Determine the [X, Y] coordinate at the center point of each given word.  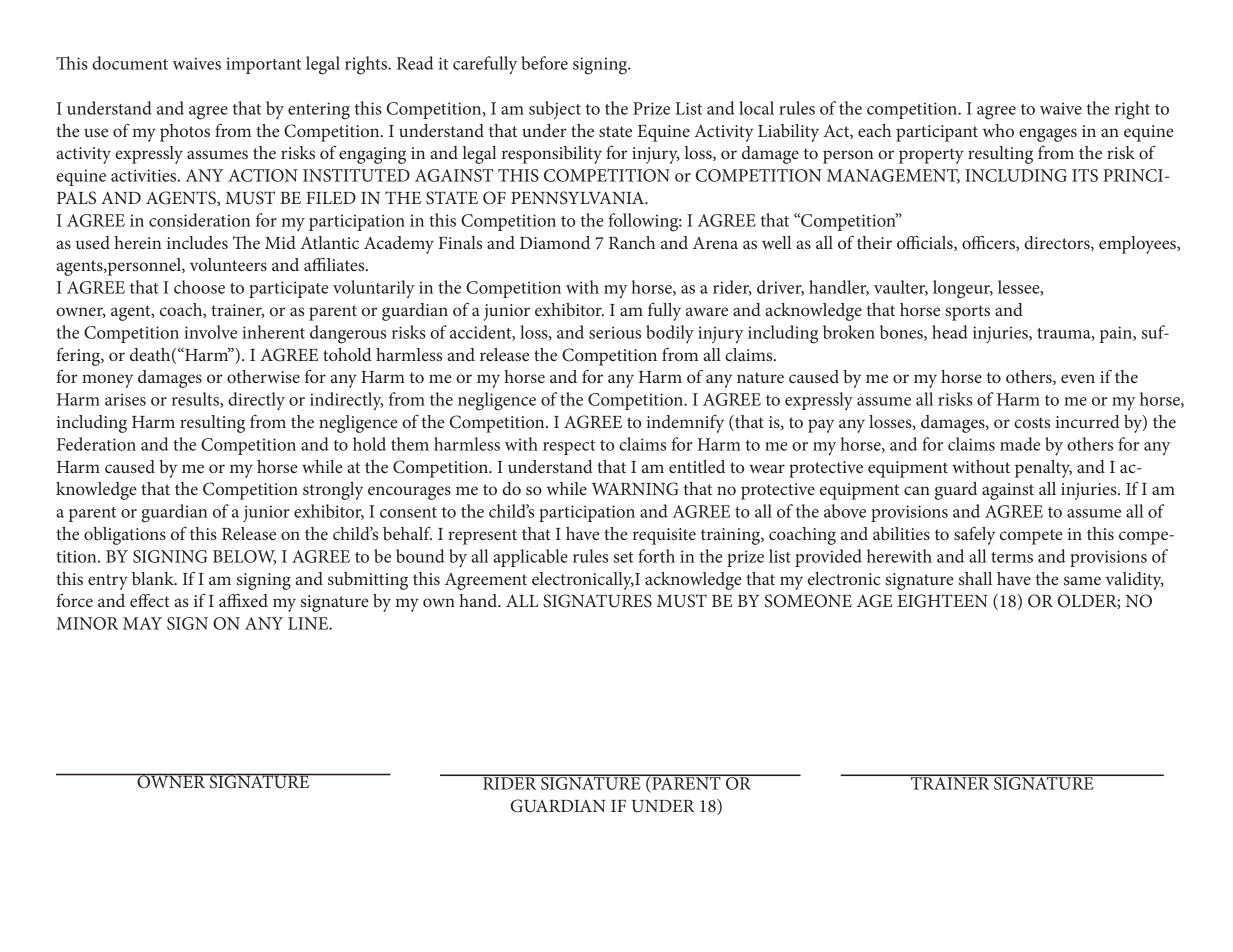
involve [210, 332]
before [544, 63]
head [950, 332]
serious [615, 332]
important [263, 65]
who [998, 130]
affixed [243, 600]
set [623, 557]
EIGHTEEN [942, 601]
